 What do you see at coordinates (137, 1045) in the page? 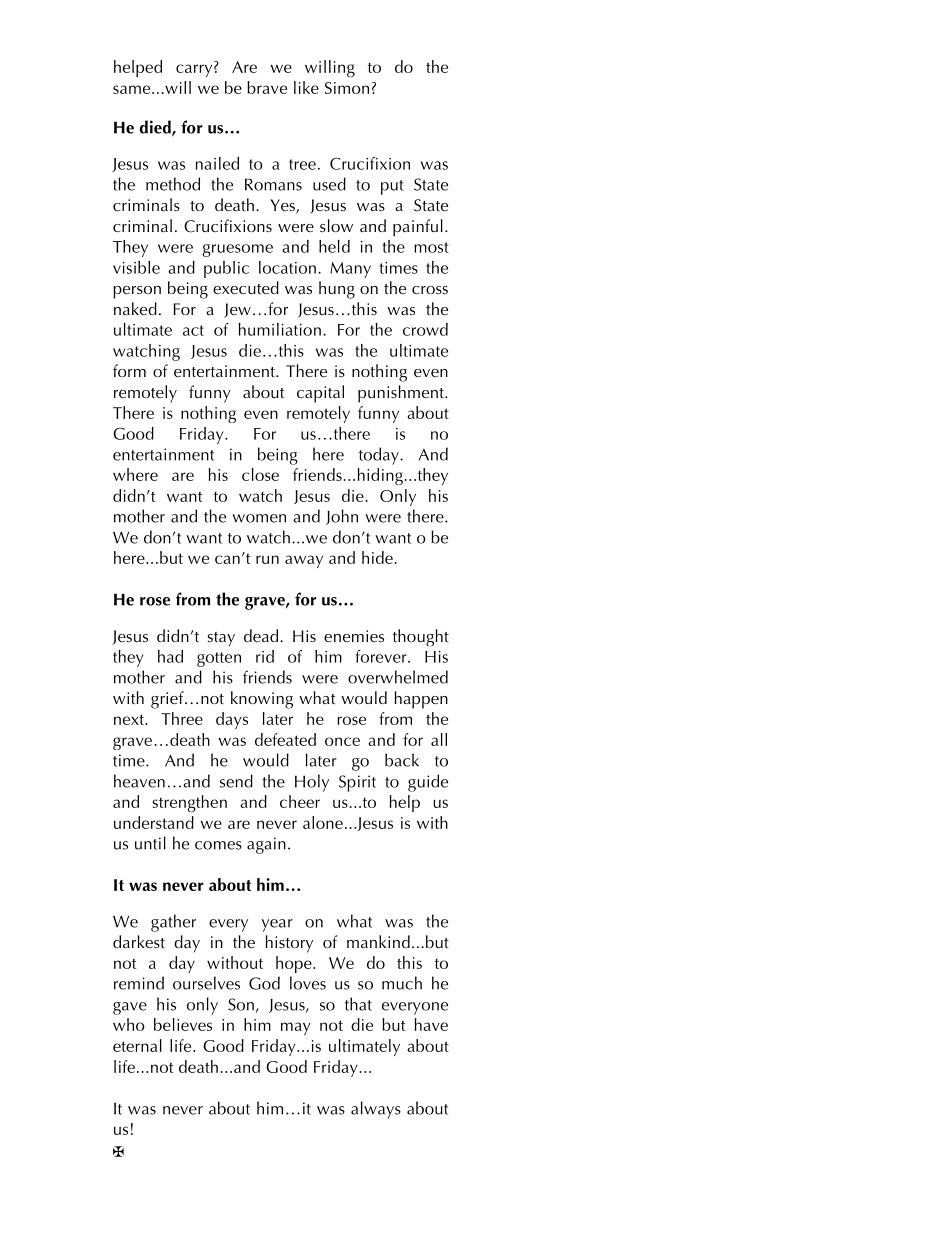
I see `eternal` at bounding box center [137, 1045].
